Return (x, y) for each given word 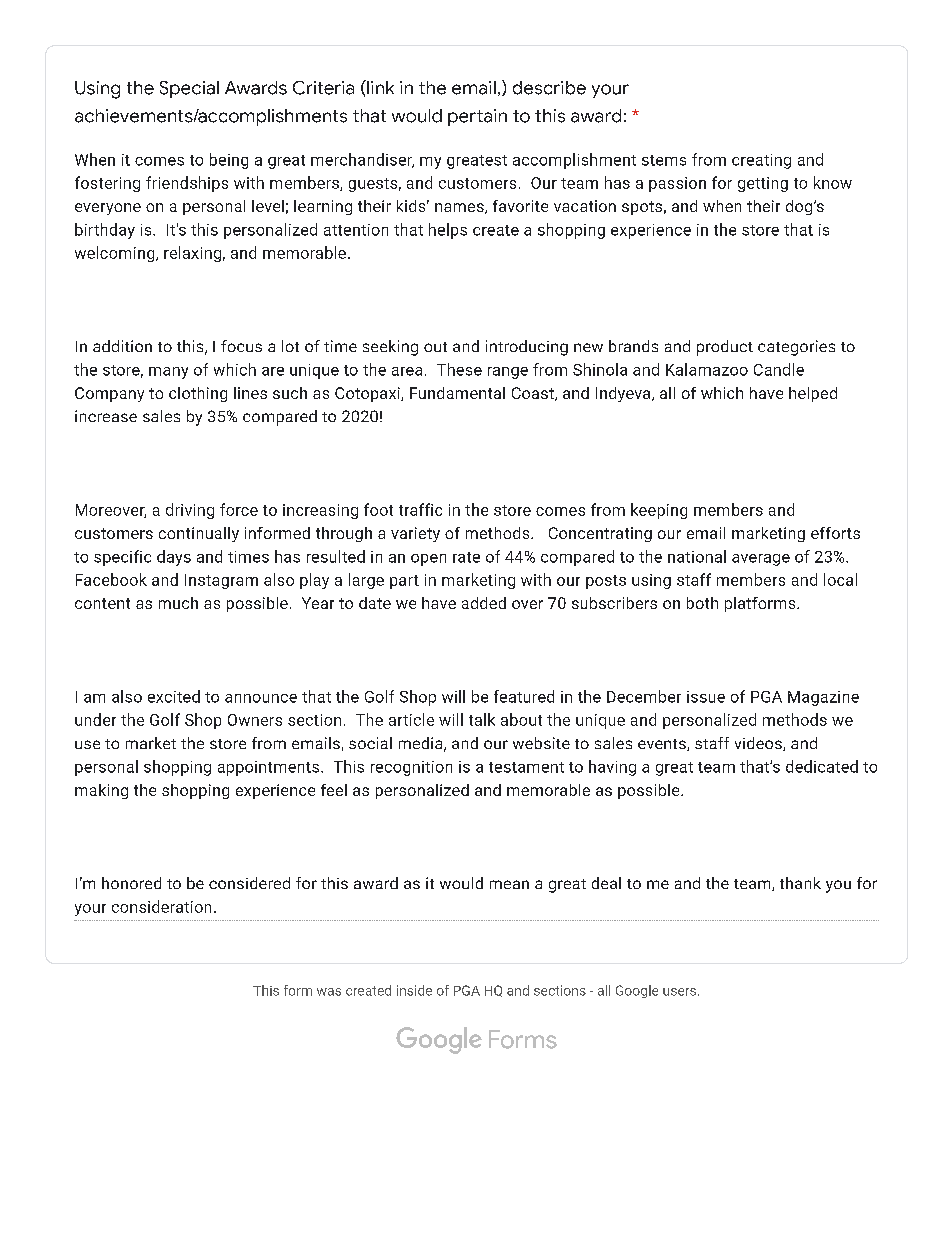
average (761, 560)
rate (466, 557)
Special (189, 89)
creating (761, 161)
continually (199, 534)
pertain (477, 117)
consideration (161, 906)
